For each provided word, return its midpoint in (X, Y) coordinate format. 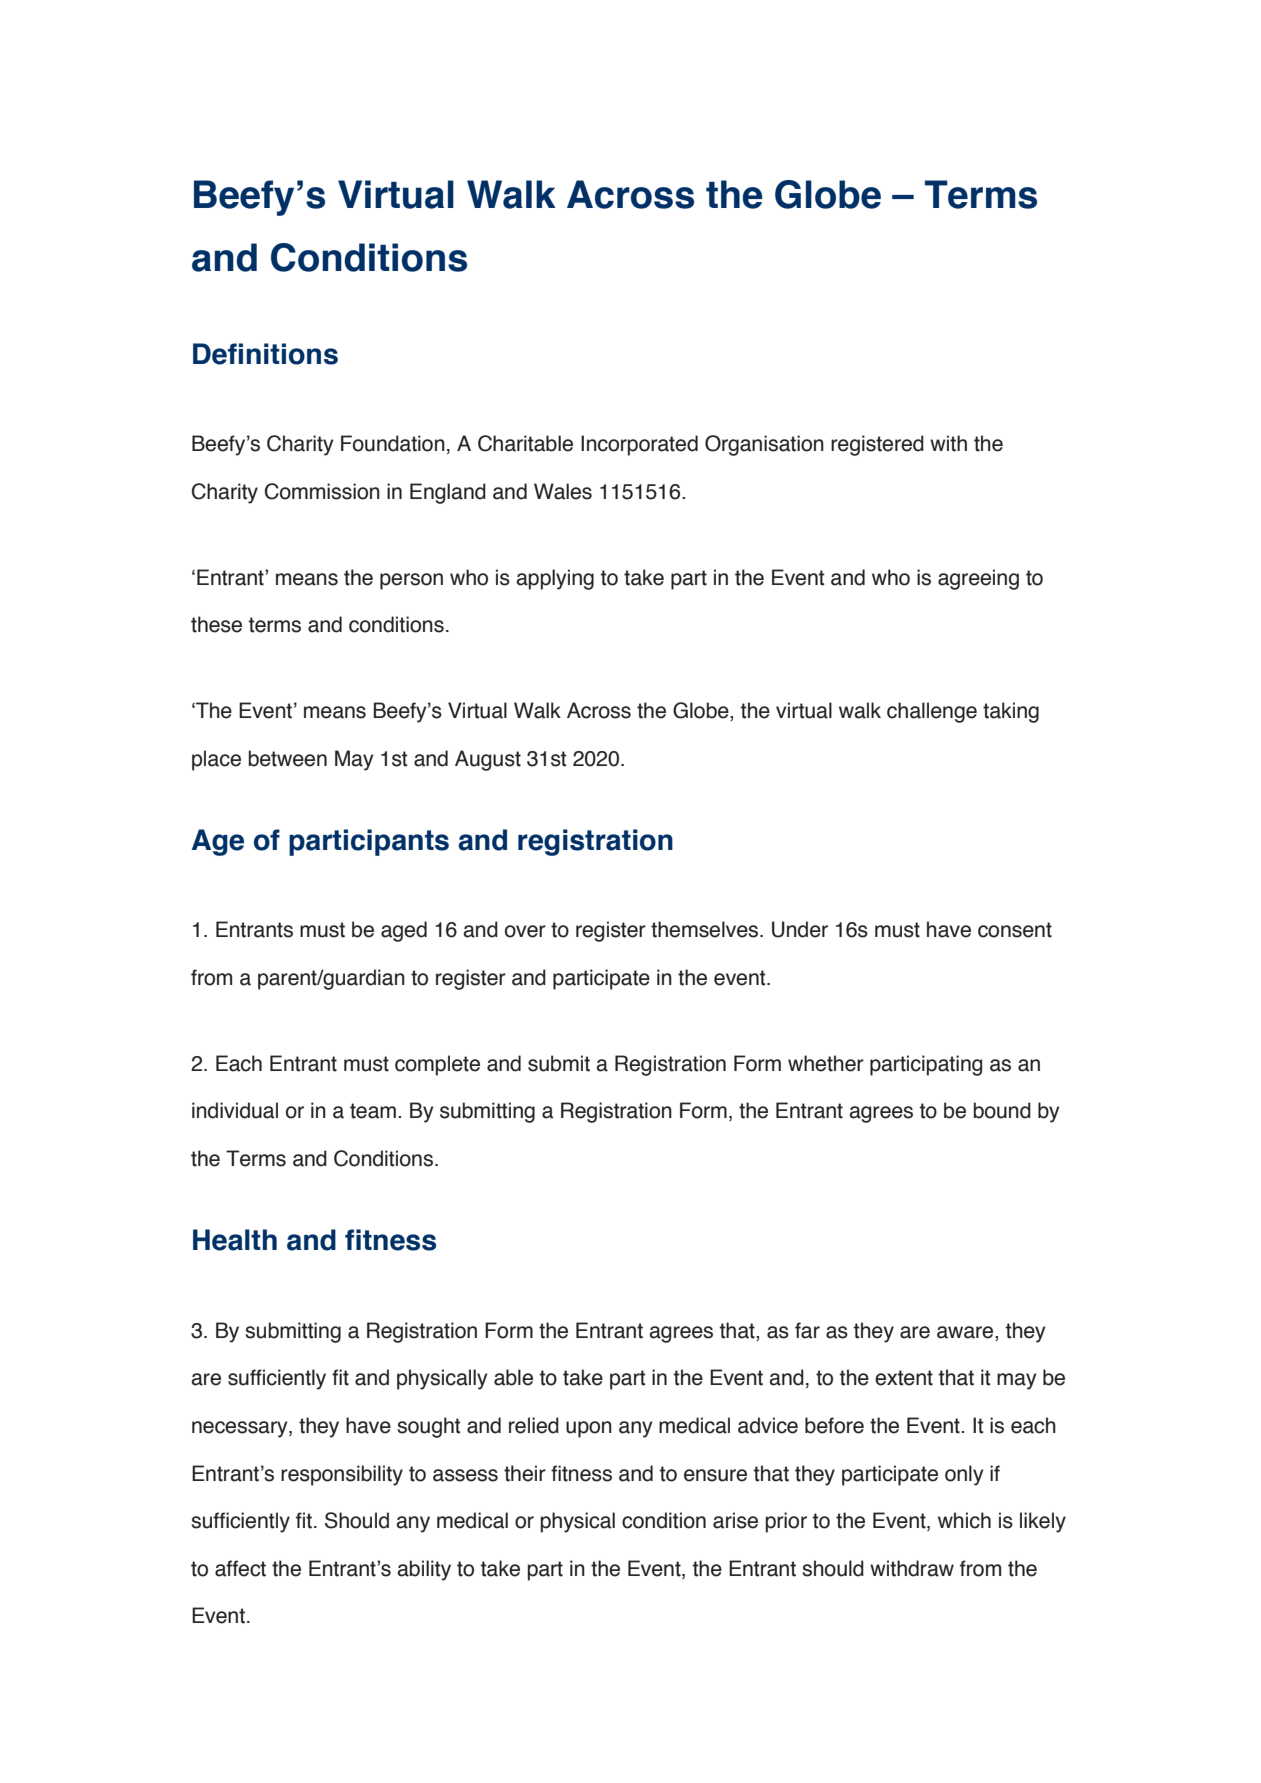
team (373, 1111)
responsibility (342, 1475)
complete (437, 1065)
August (488, 760)
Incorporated (639, 445)
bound (1002, 1110)
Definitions (265, 354)
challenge (932, 712)
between (287, 758)
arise (735, 1520)
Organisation (764, 445)
